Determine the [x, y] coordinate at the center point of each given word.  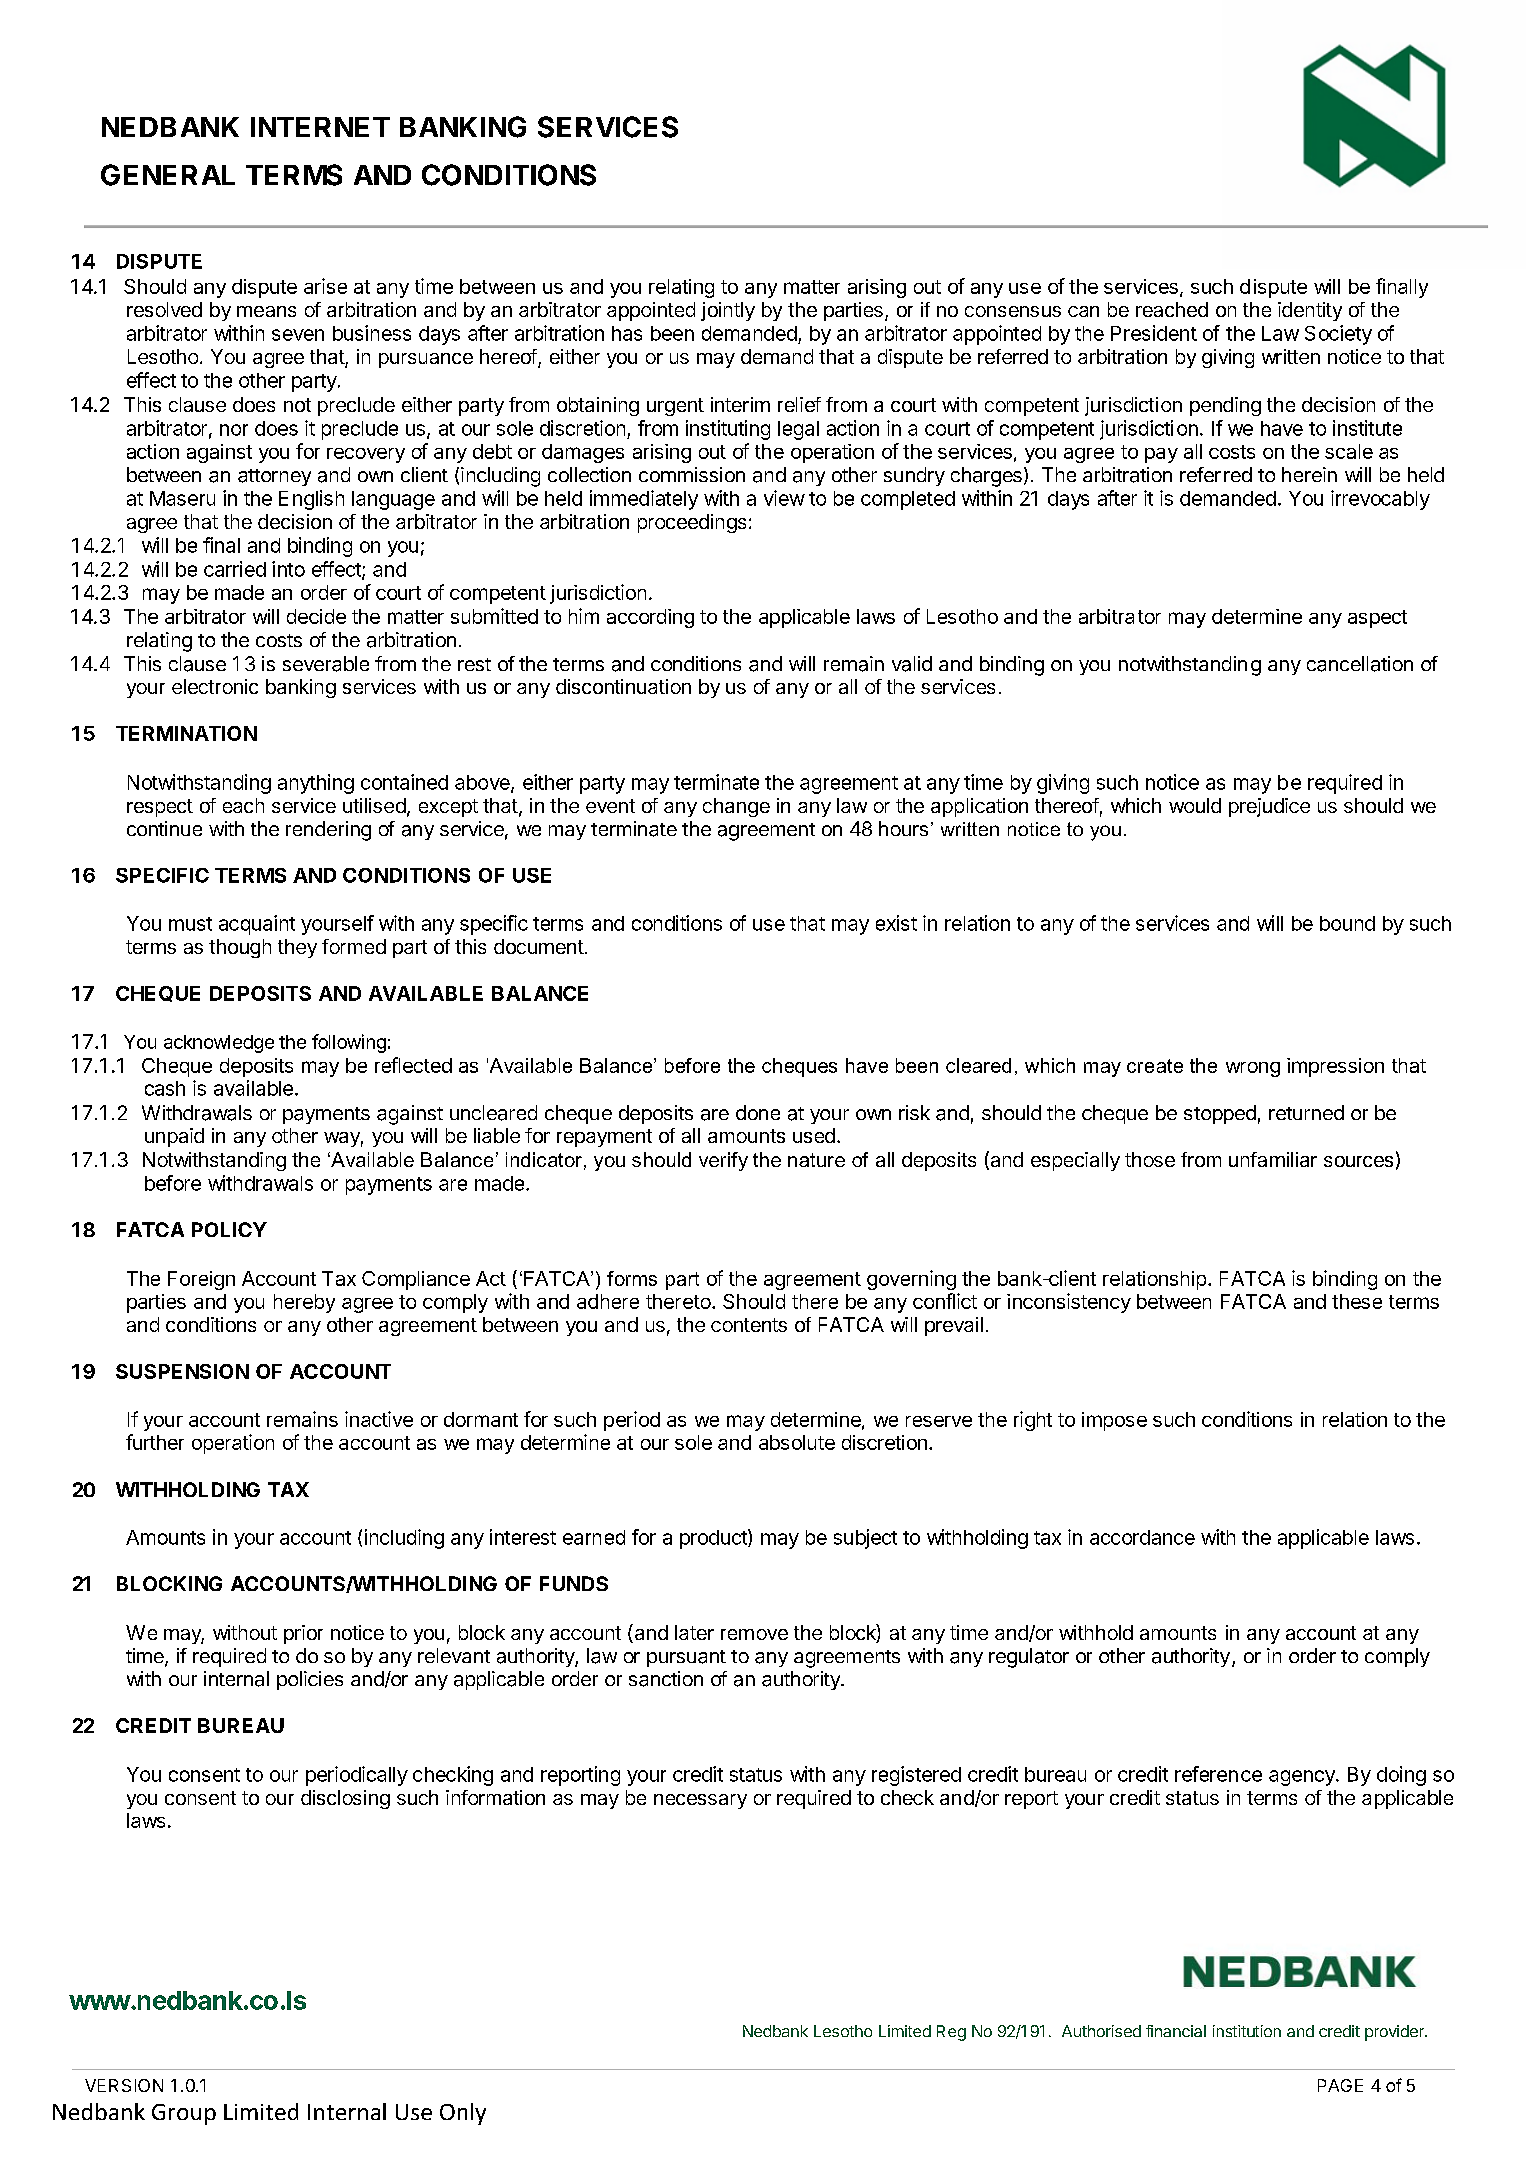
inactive [379, 1419]
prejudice [1269, 807]
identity [1310, 311]
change [736, 807]
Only [463, 2114]
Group [184, 2114]
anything [316, 784]
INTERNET [320, 127]
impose [1114, 1421]
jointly [728, 311]
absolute [797, 1442]
